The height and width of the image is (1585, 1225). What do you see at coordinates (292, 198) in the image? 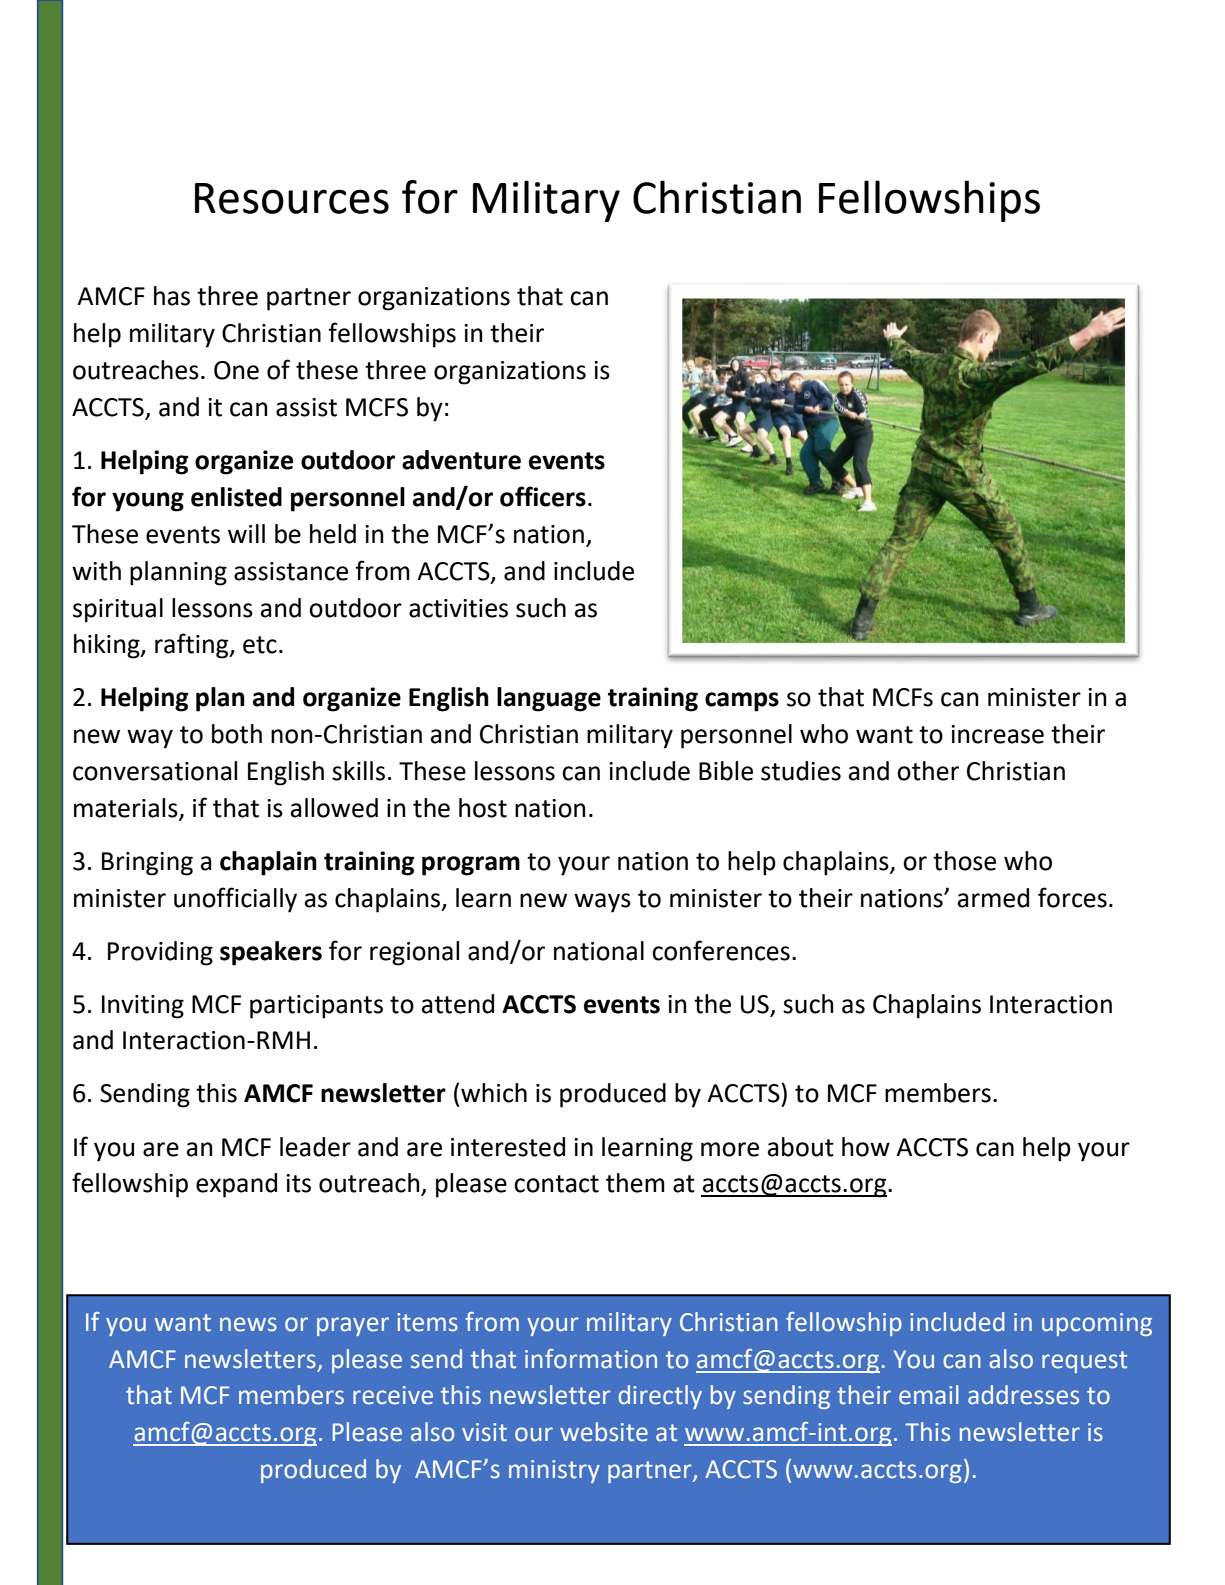
I see `Resources` at bounding box center [292, 198].
